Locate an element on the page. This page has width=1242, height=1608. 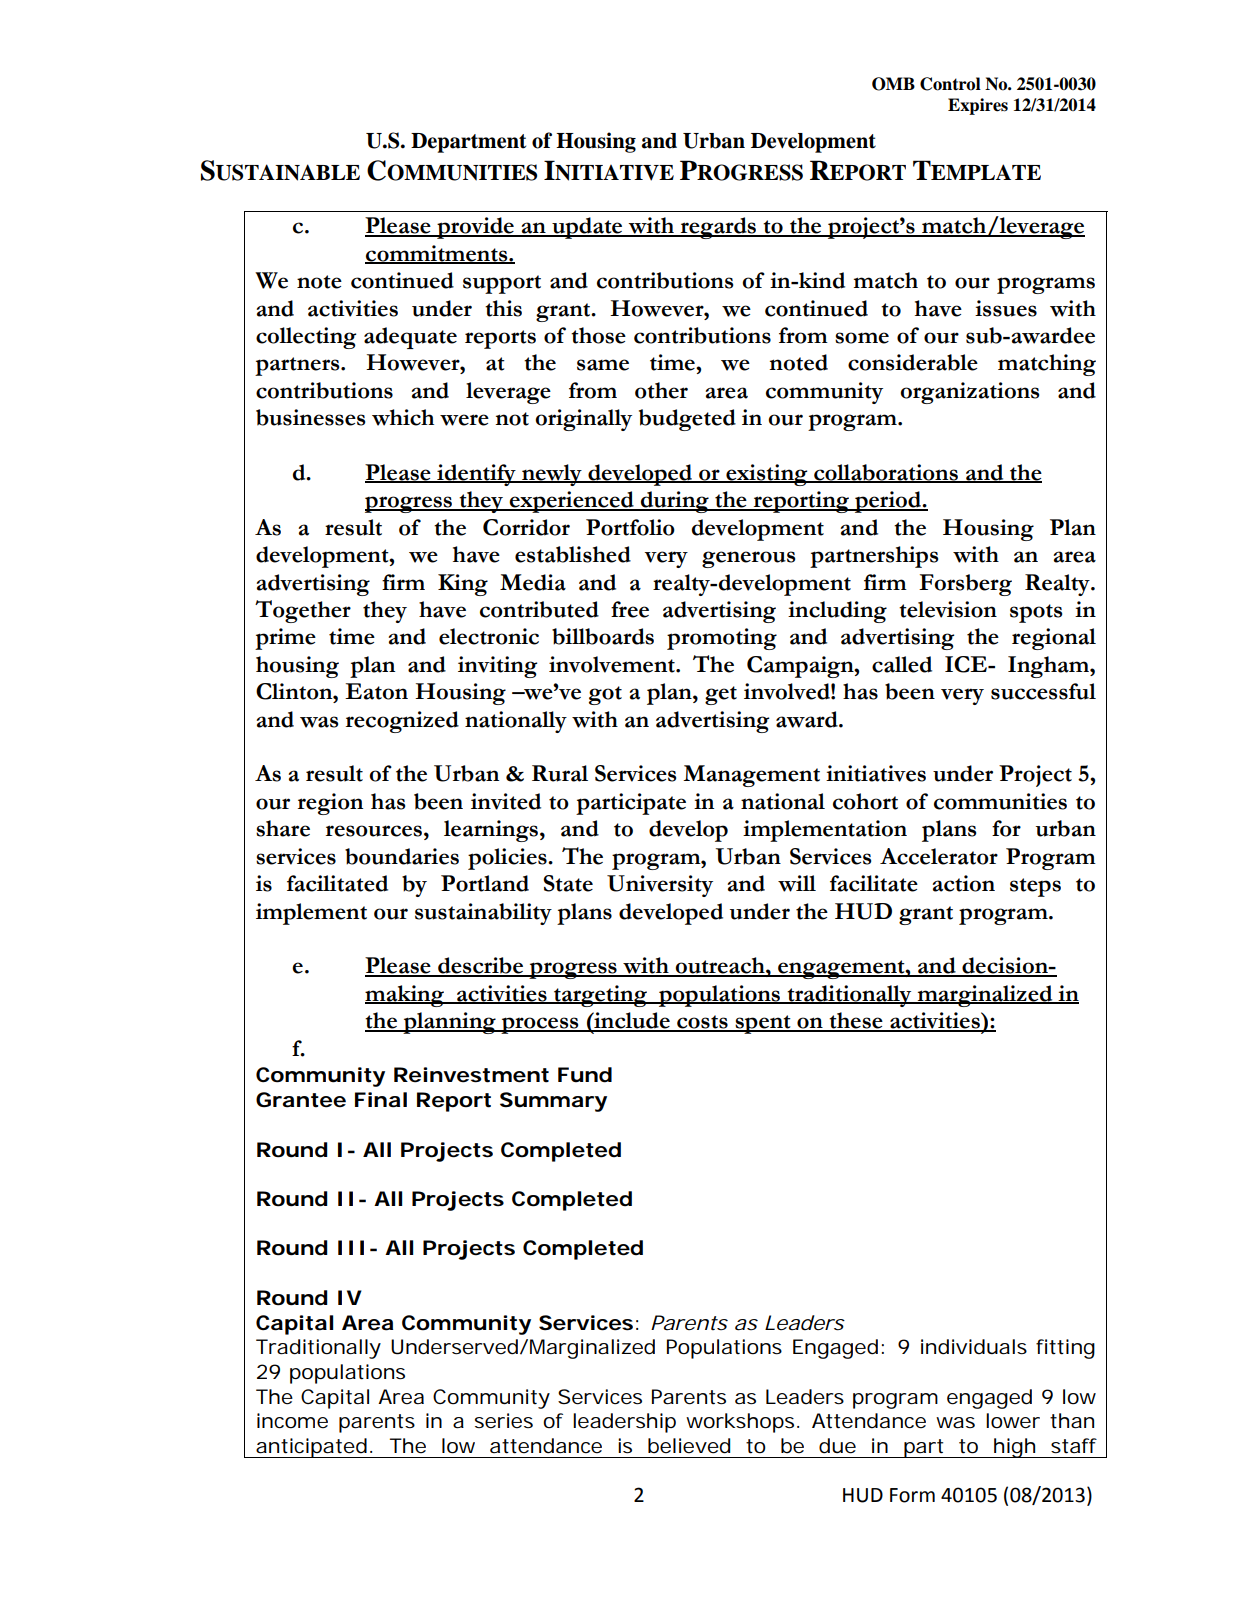
boundaries is located at coordinates (402, 856).
